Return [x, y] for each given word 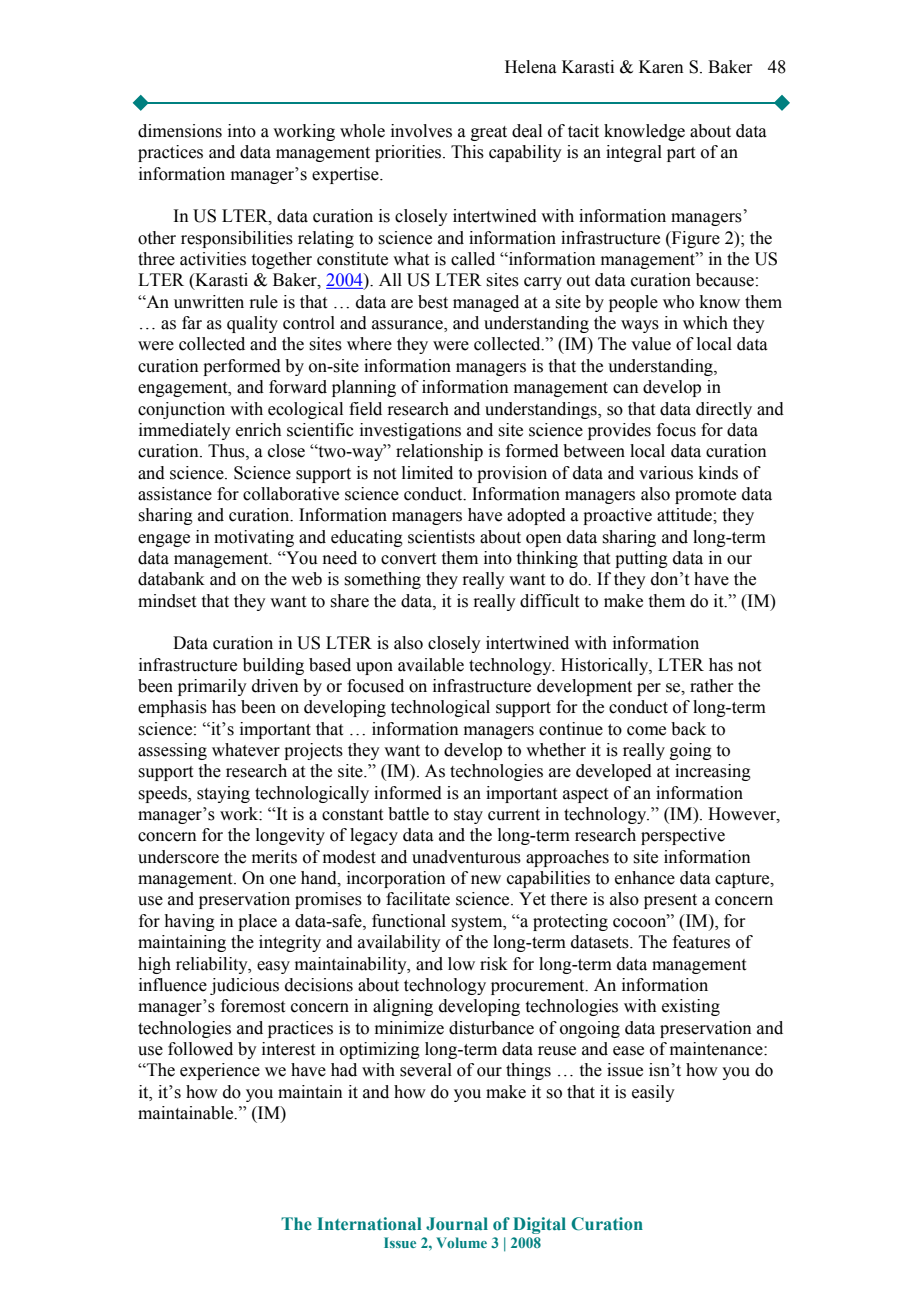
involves [421, 131]
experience [220, 1071]
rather [712, 686]
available [431, 665]
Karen [661, 67]
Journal [457, 1224]
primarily [212, 687]
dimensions [180, 131]
